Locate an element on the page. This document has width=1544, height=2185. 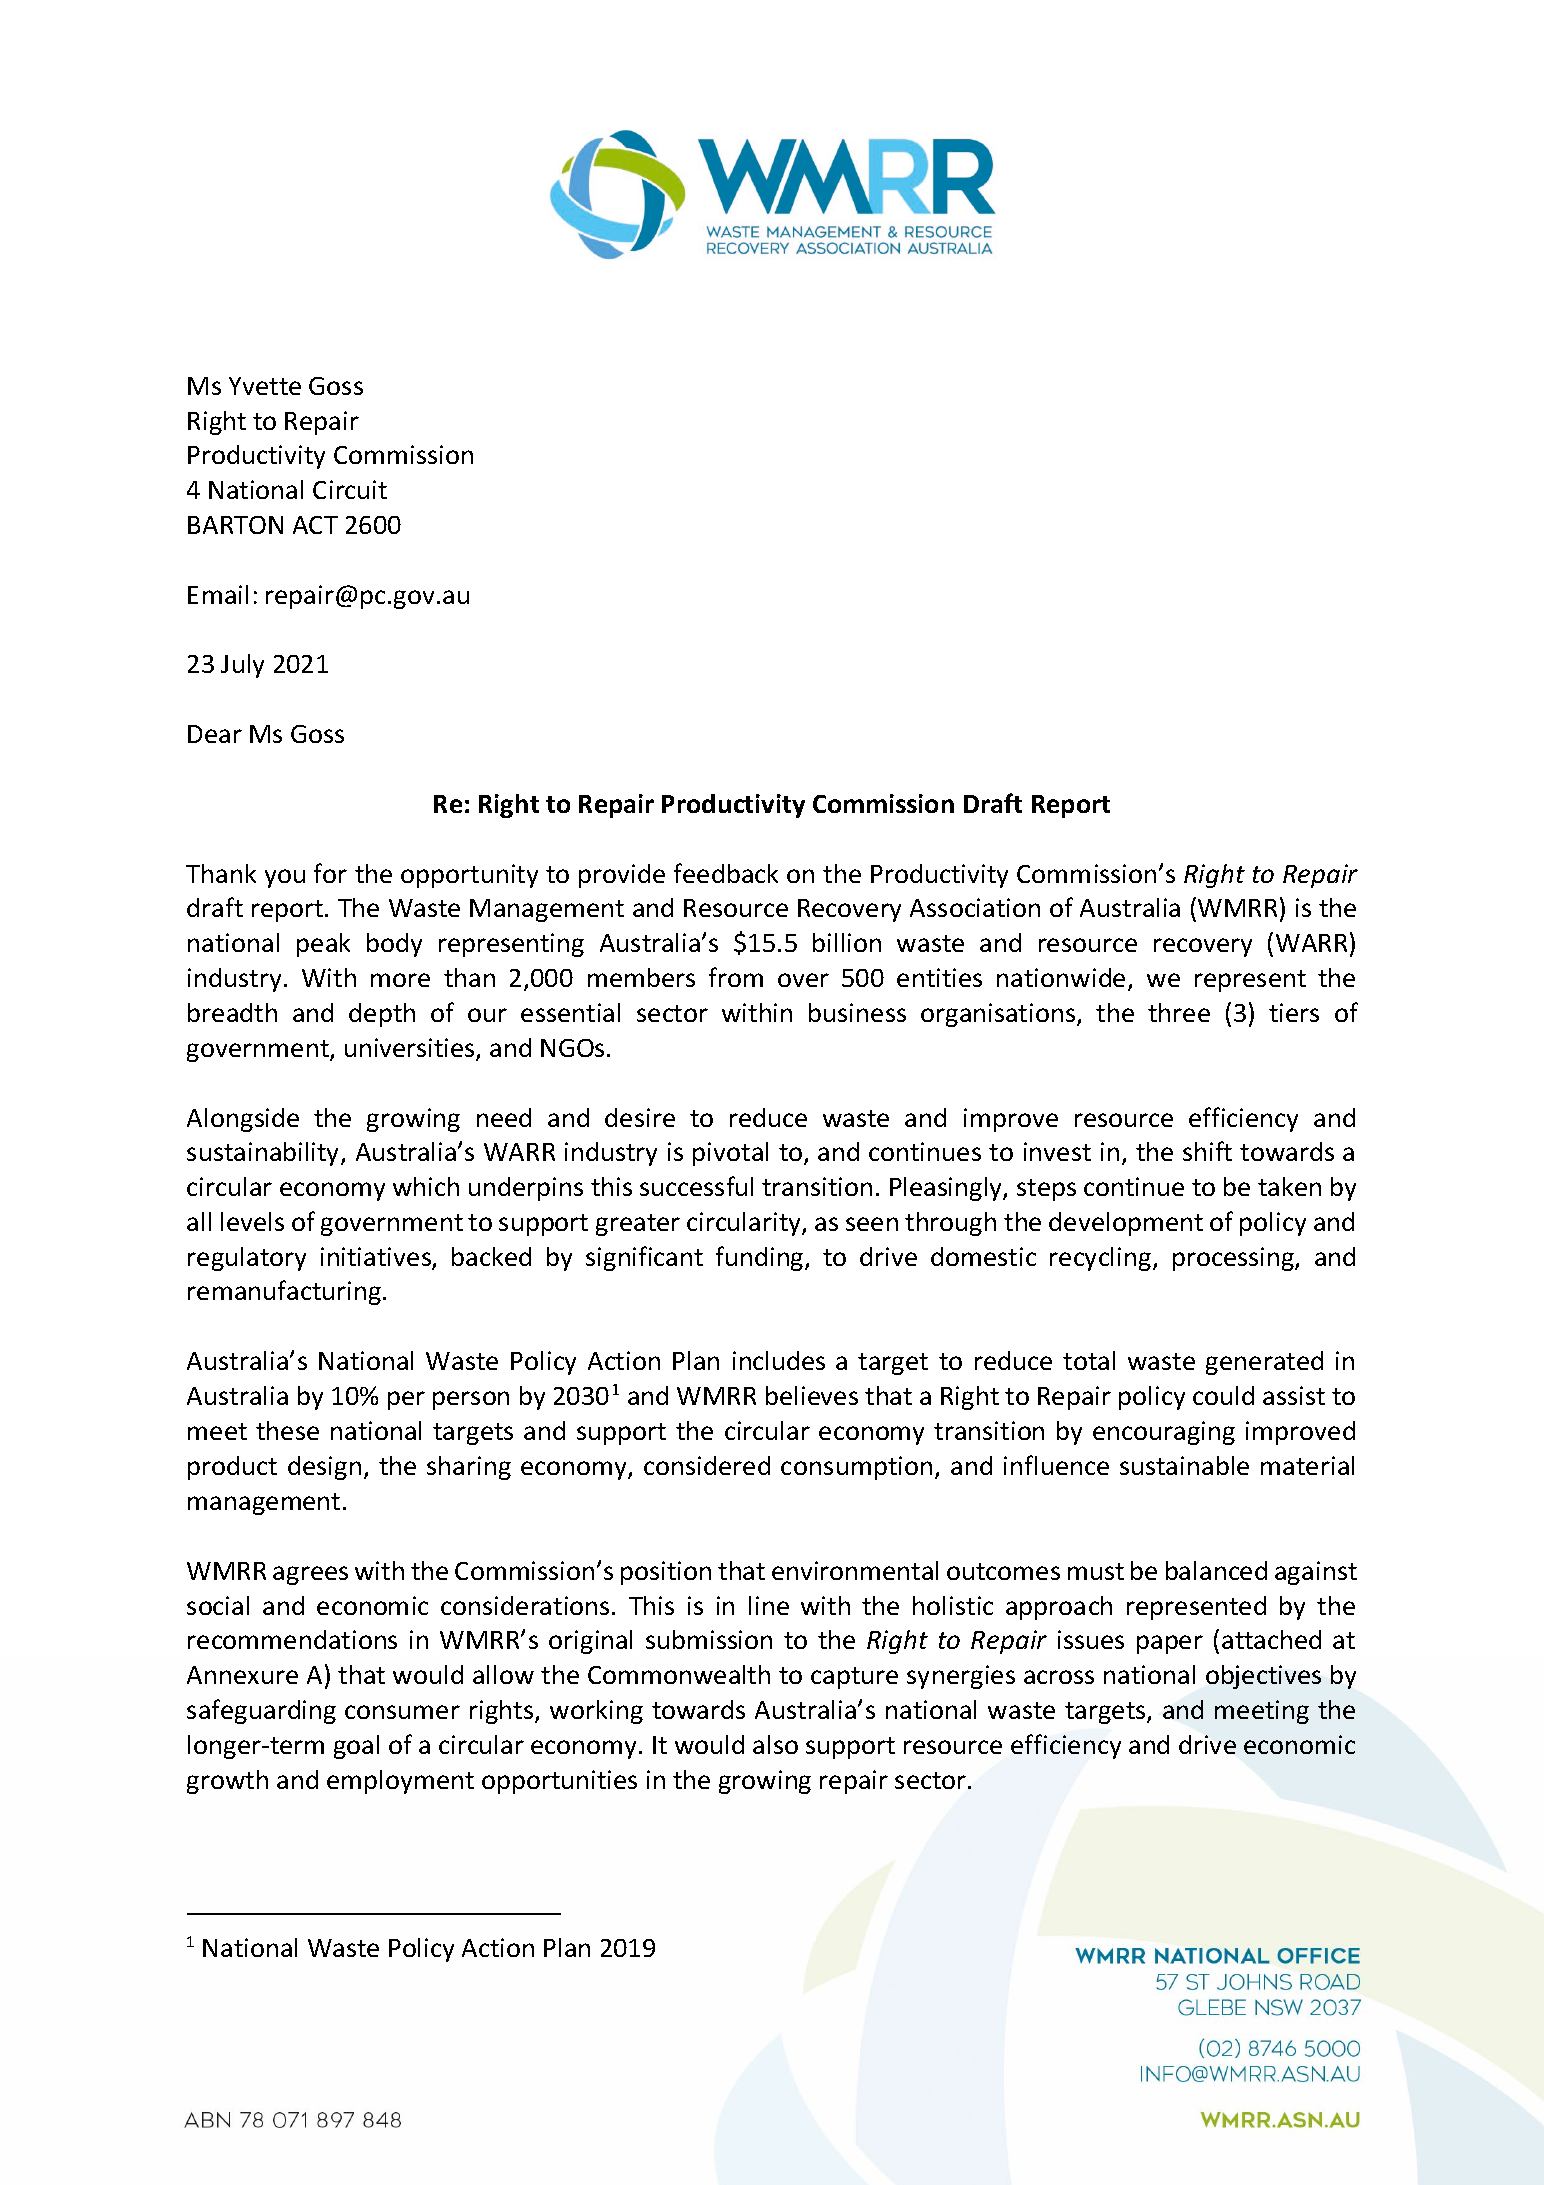
Association is located at coordinates (975, 907).
